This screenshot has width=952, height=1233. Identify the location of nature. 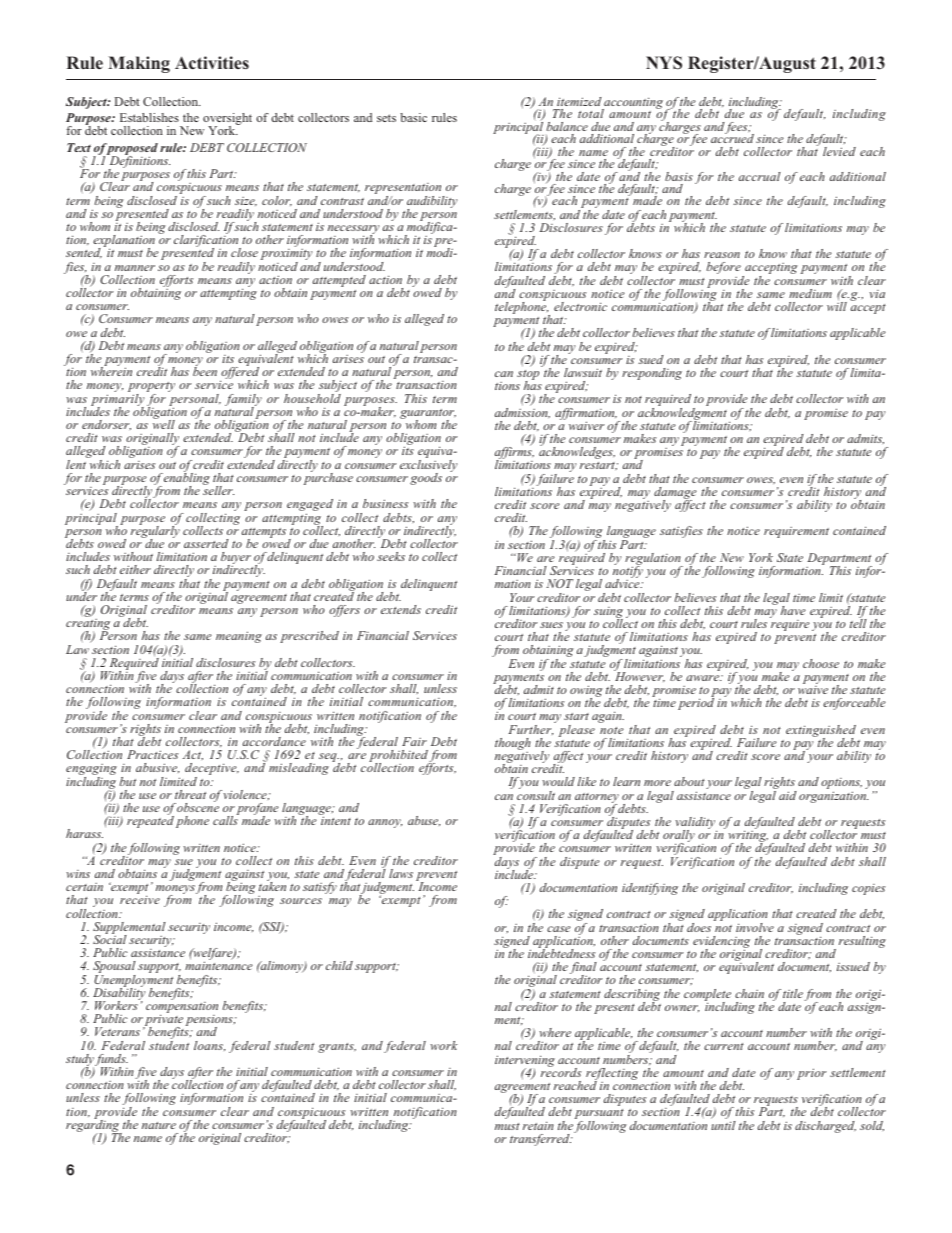
(159, 1125).
